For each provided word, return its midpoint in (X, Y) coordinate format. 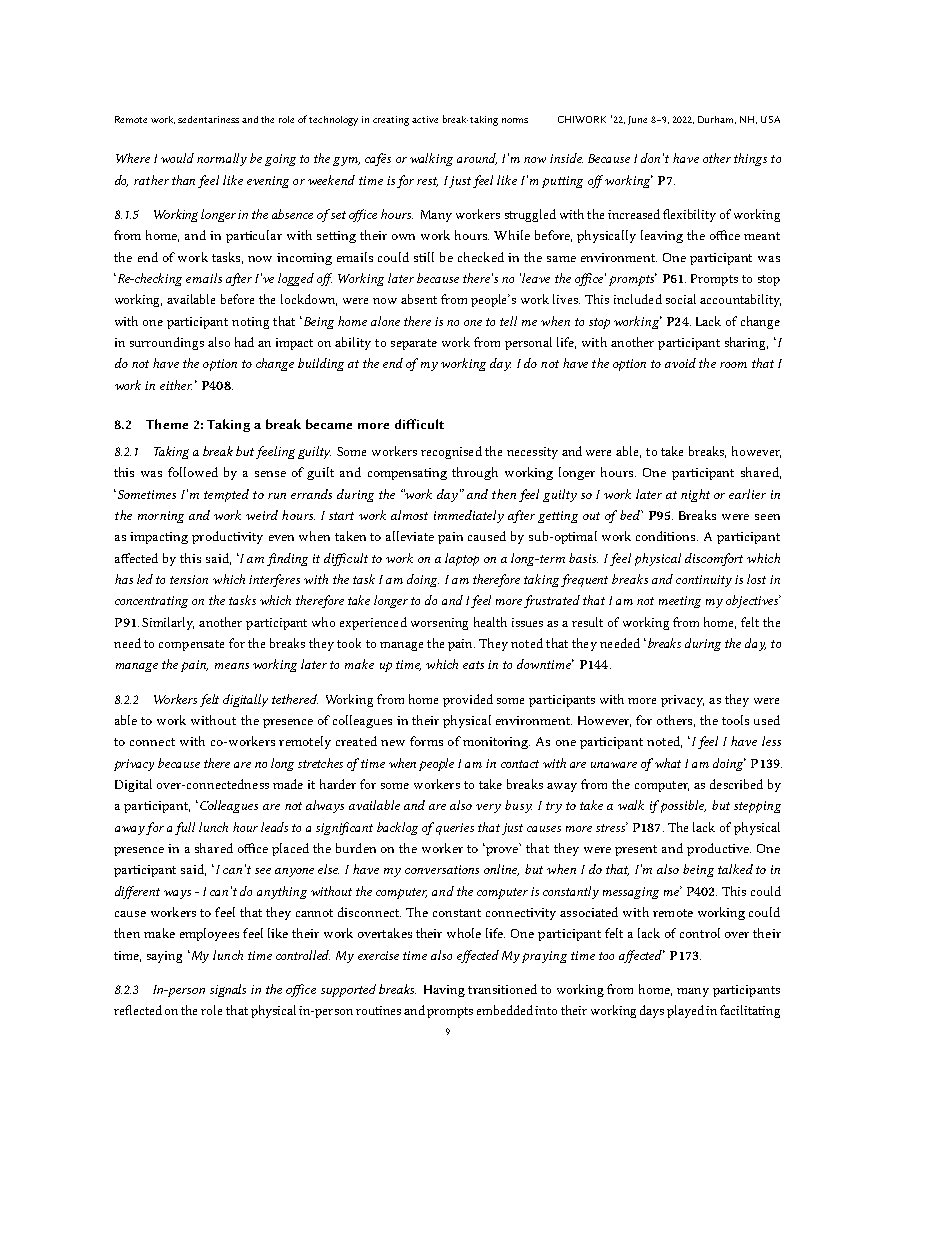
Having (444, 991)
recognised (451, 452)
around (477, 159)
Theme (167, 424)
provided (468, 700)
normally (222, 159)
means (232, 666)
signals (228, 990)
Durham (717, 120)
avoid (680, 363)
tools (735, 720)
